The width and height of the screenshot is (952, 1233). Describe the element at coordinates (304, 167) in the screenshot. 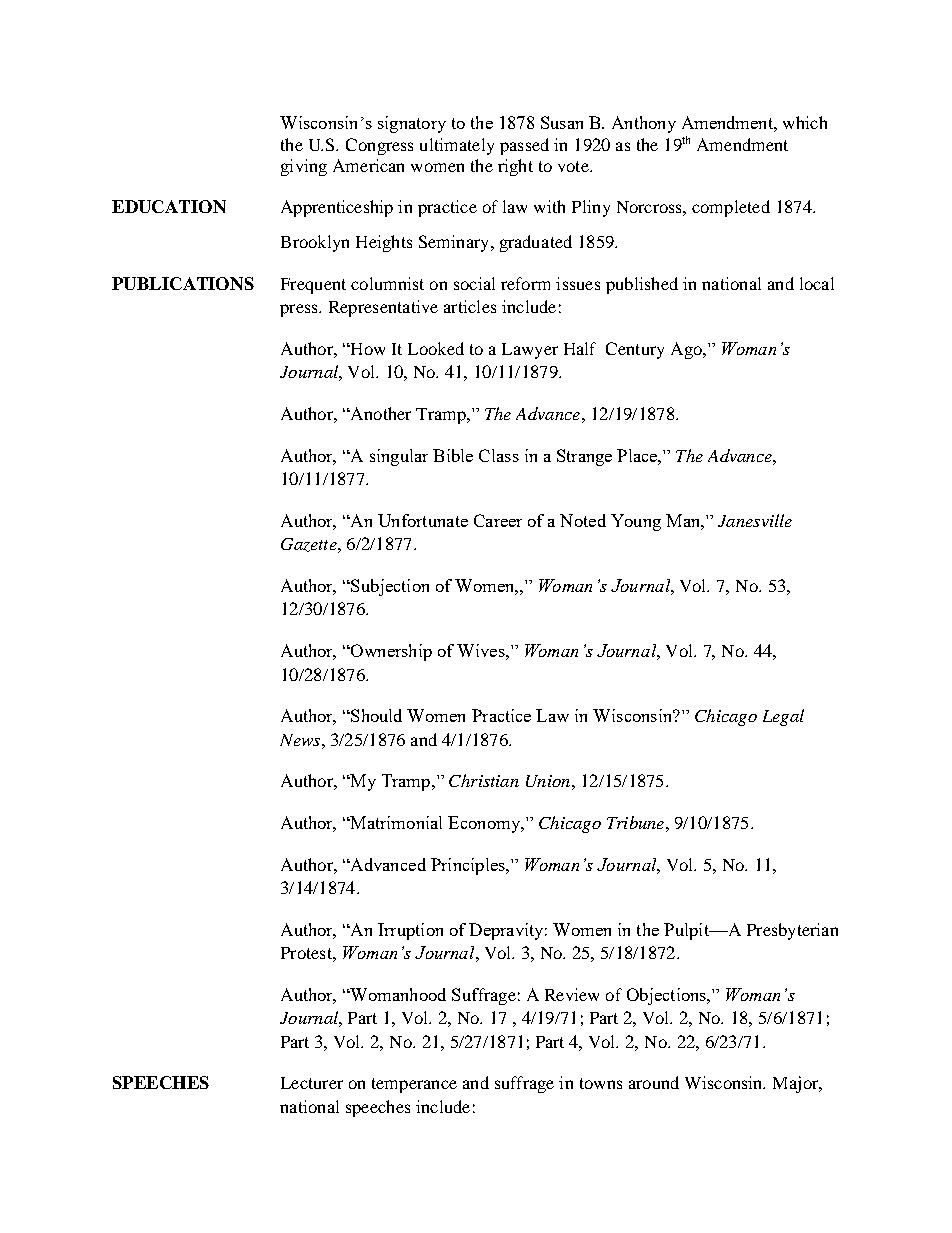

I see `giving` at that location.
